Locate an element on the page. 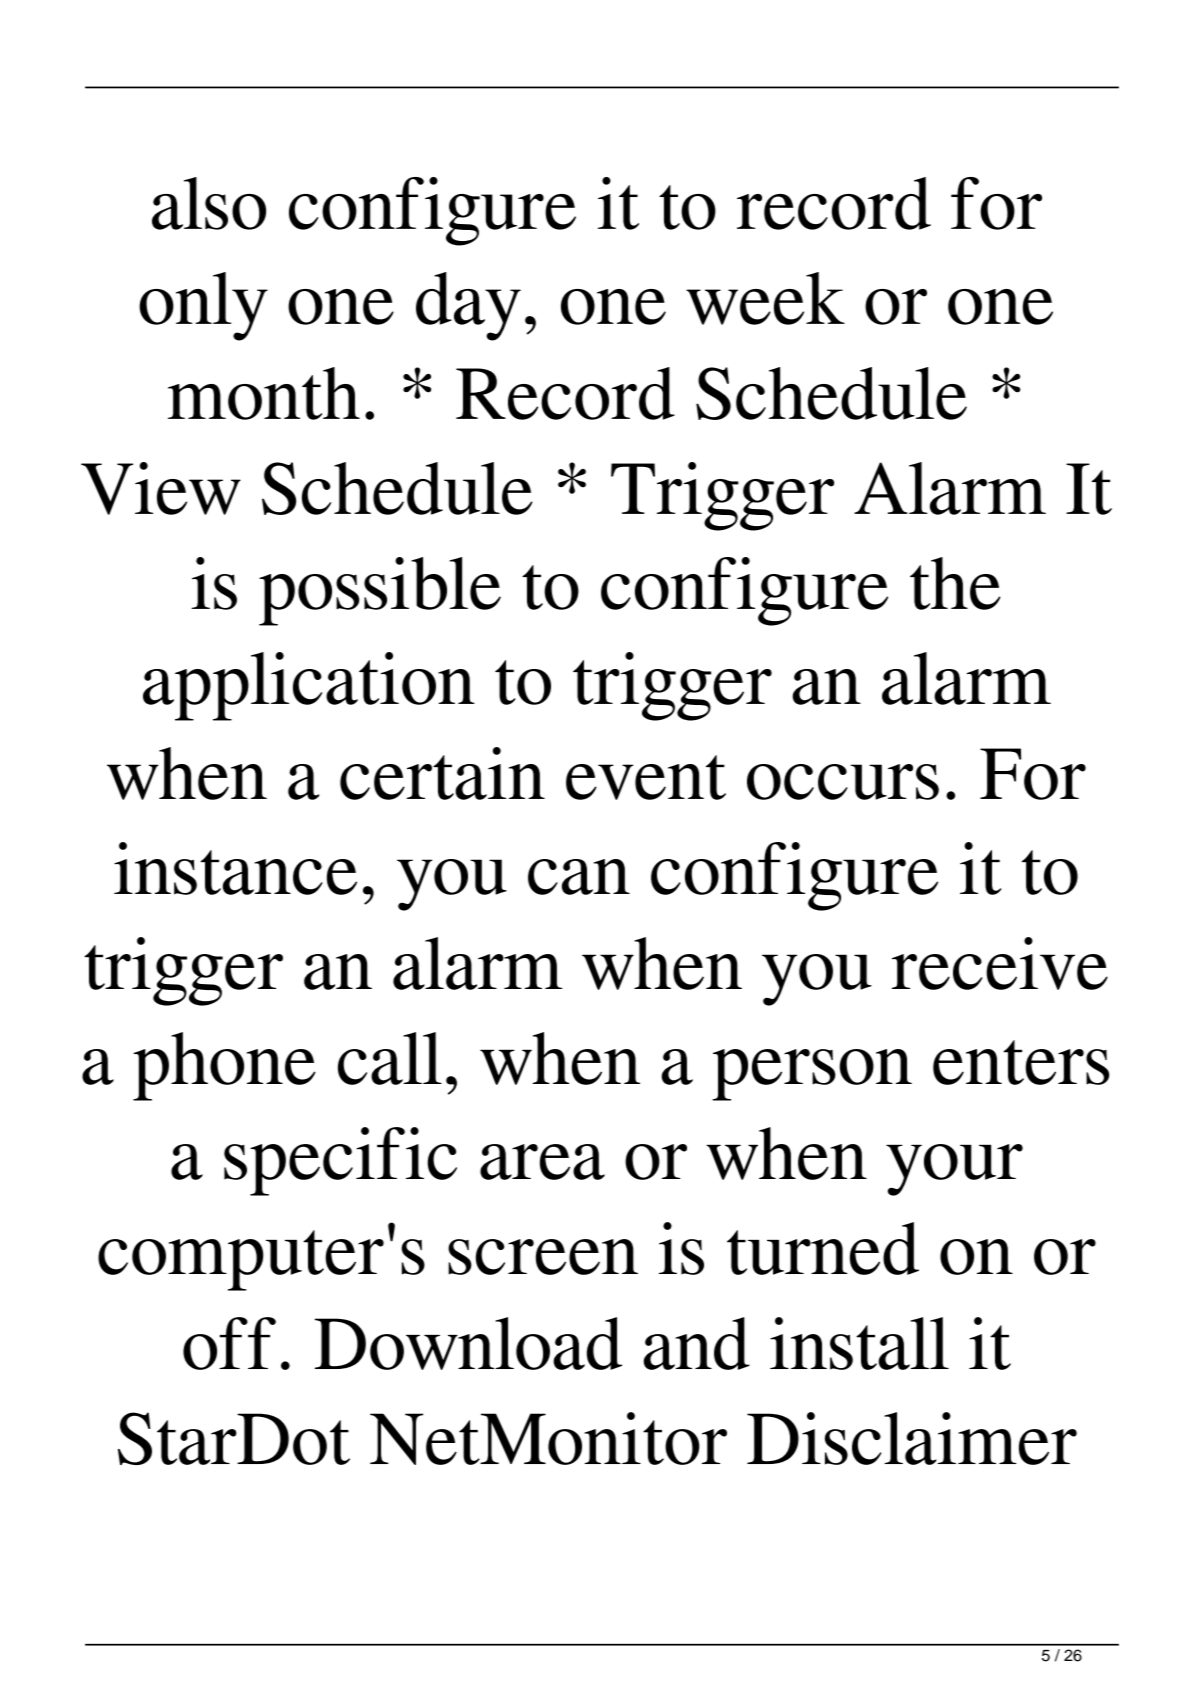 The image size is (1204, 1702). can is located at coordinates (579, 877).
